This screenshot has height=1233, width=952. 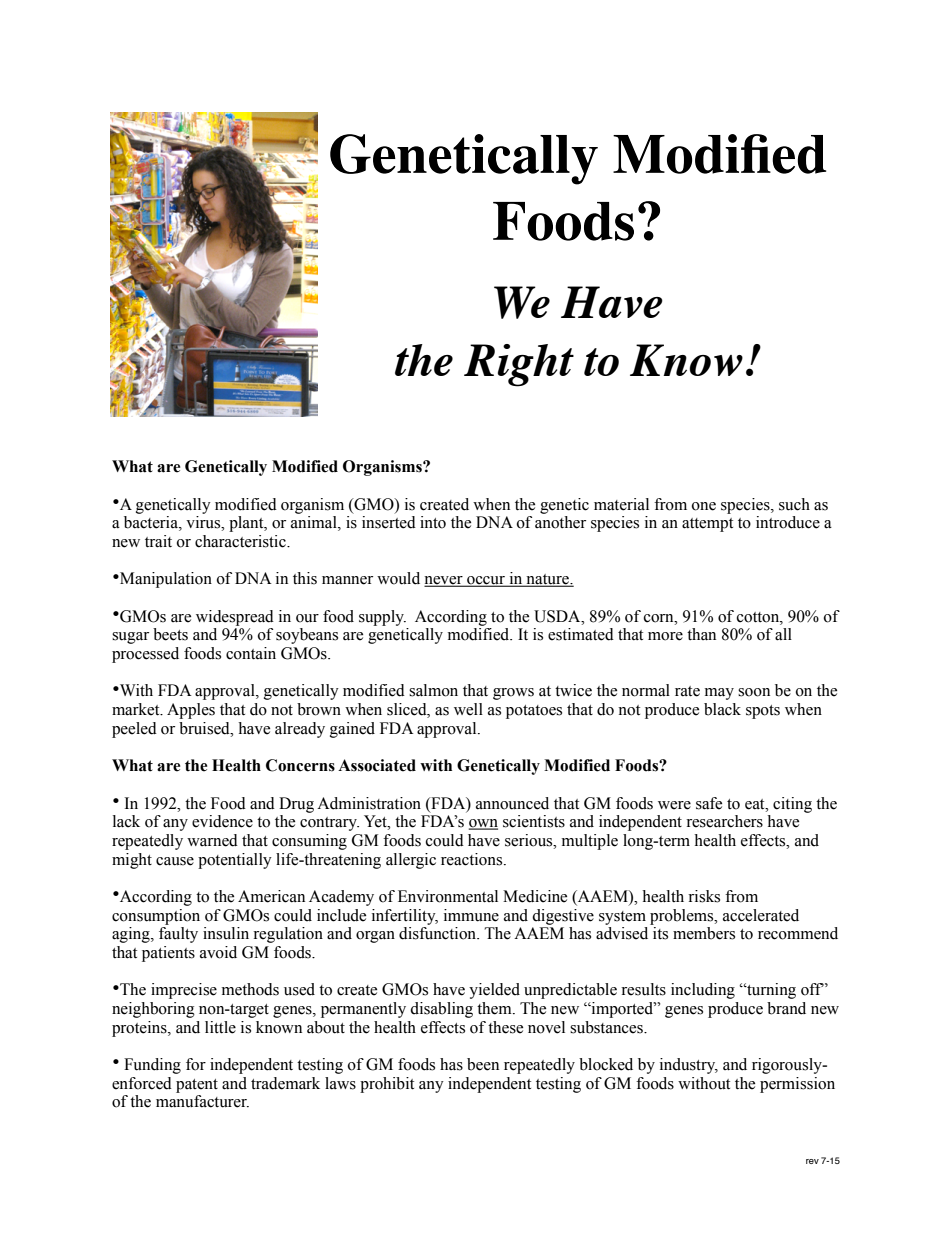 I want to click on manufacturer, so click(x=202, y=1101).
